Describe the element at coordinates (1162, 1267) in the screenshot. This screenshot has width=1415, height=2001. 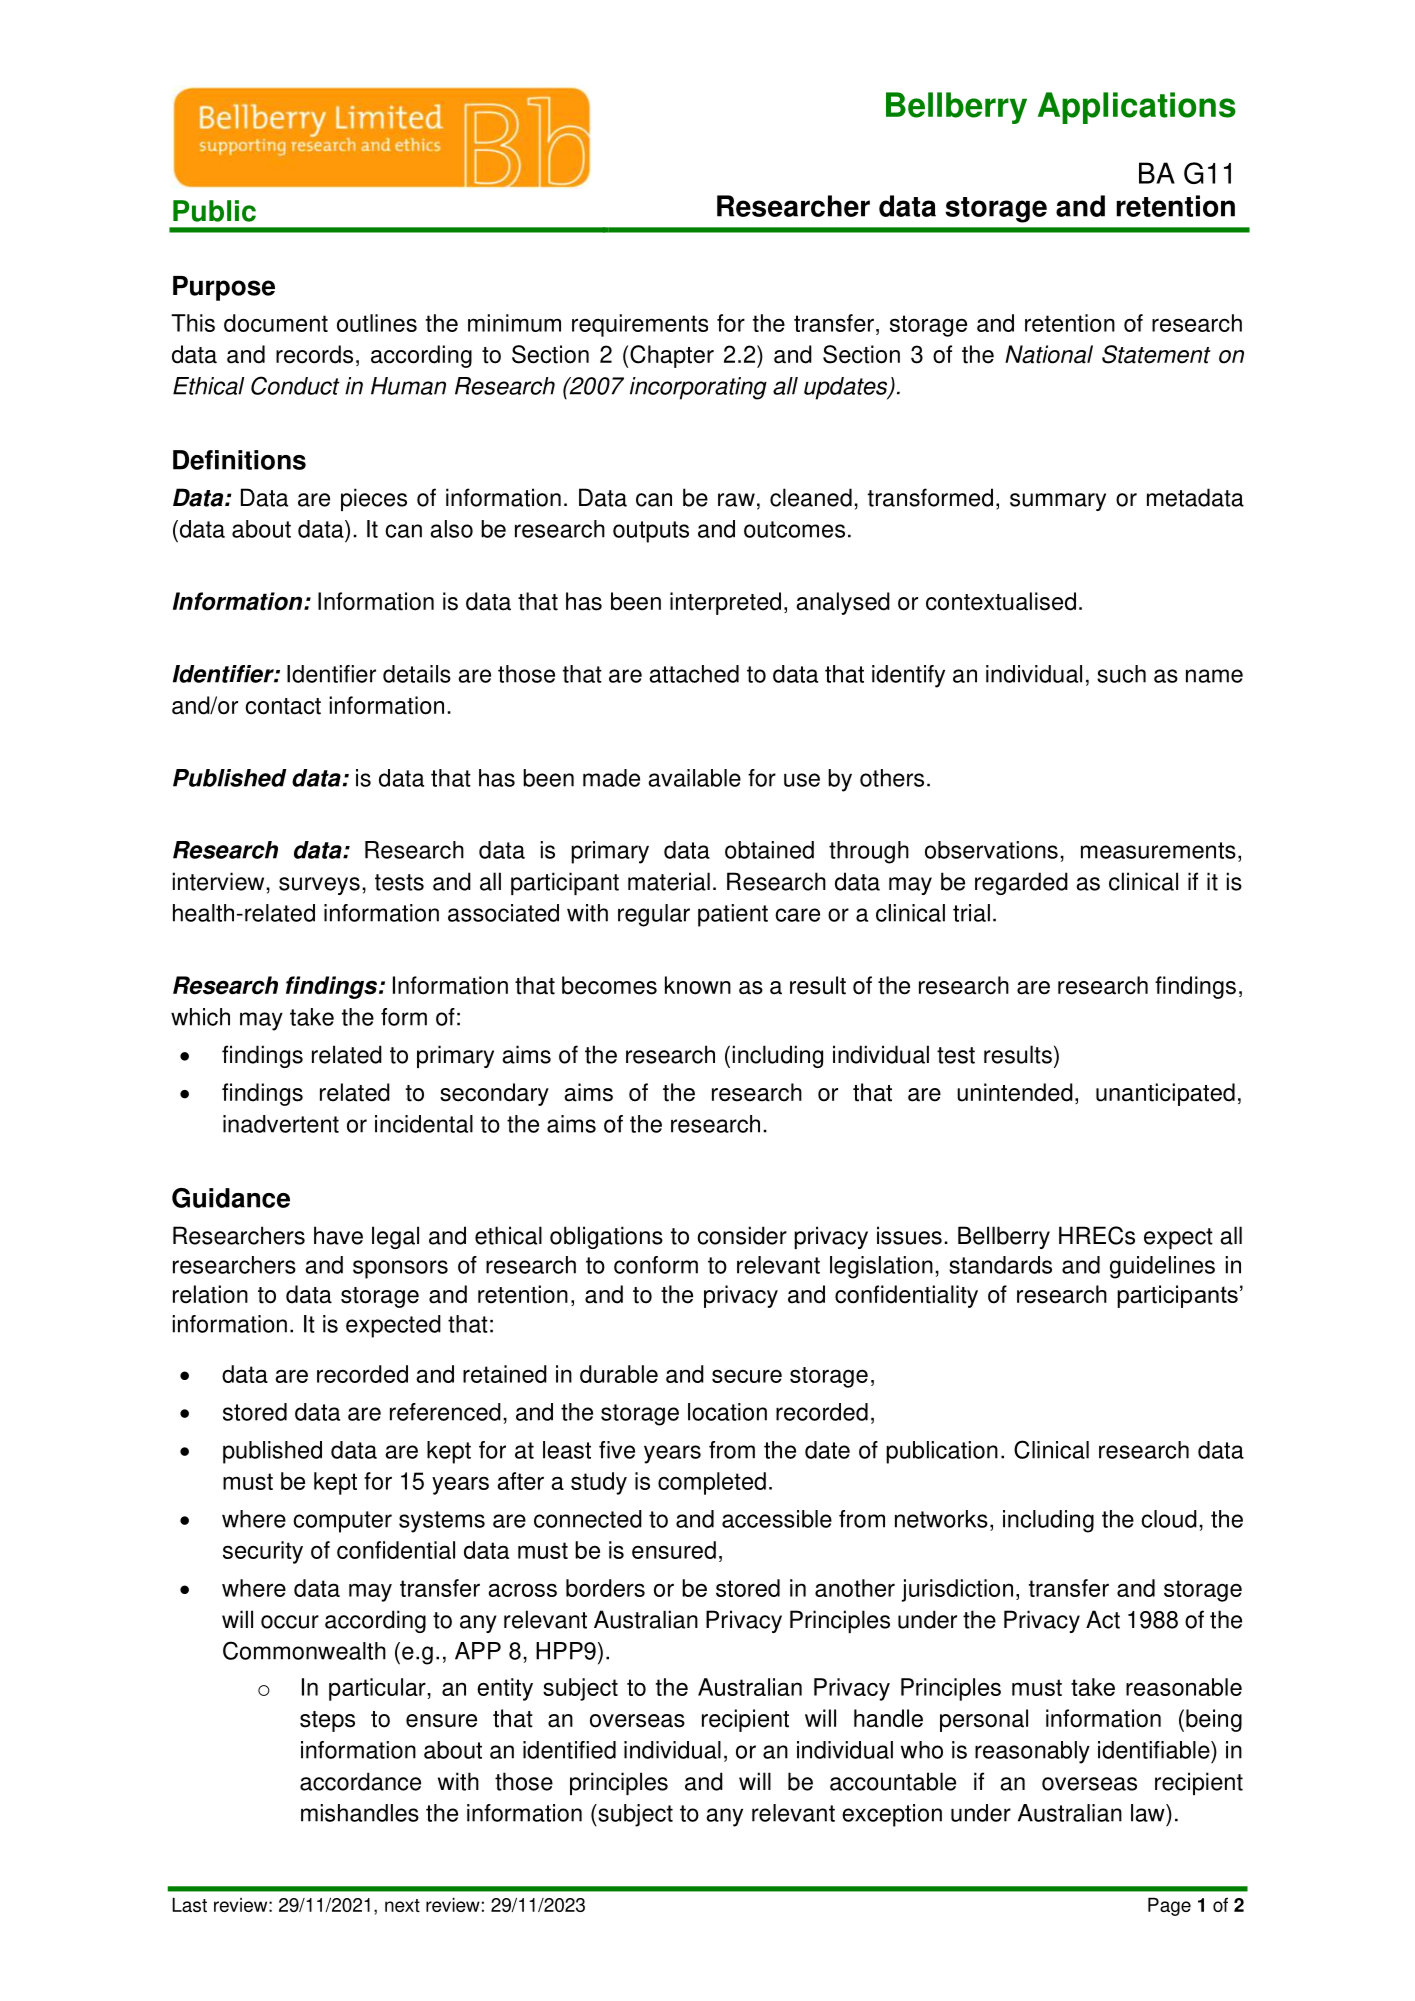
I see `guidelines` at that location.
